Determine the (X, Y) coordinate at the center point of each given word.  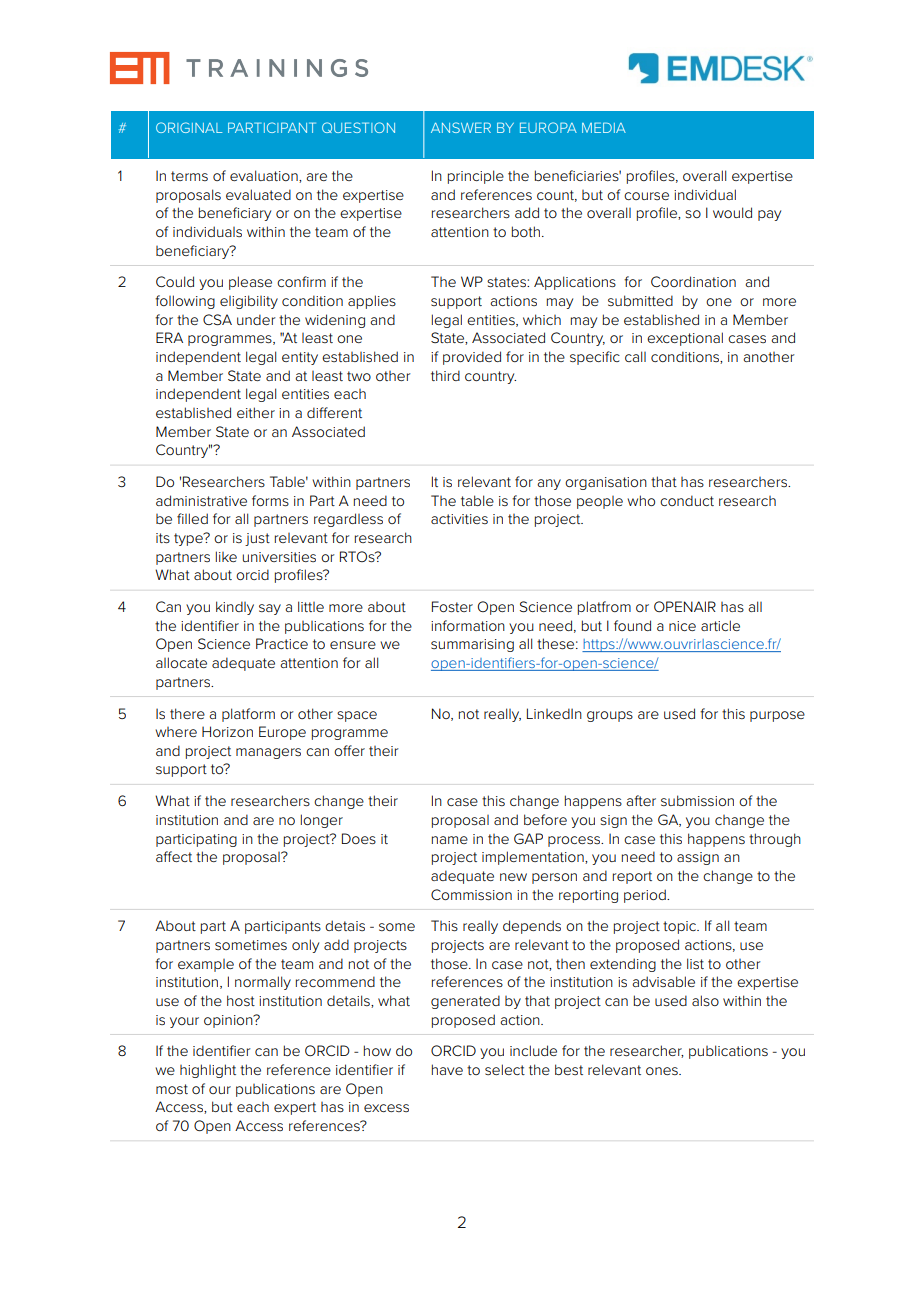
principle (476, 177)
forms (270, 500)
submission (697, 800)
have (447, 1069)
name (450, 840)
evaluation (265, 176)
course (646, 196)
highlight (208, 1071)
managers (268, 753)
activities (459, 519)
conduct (687, 500)
